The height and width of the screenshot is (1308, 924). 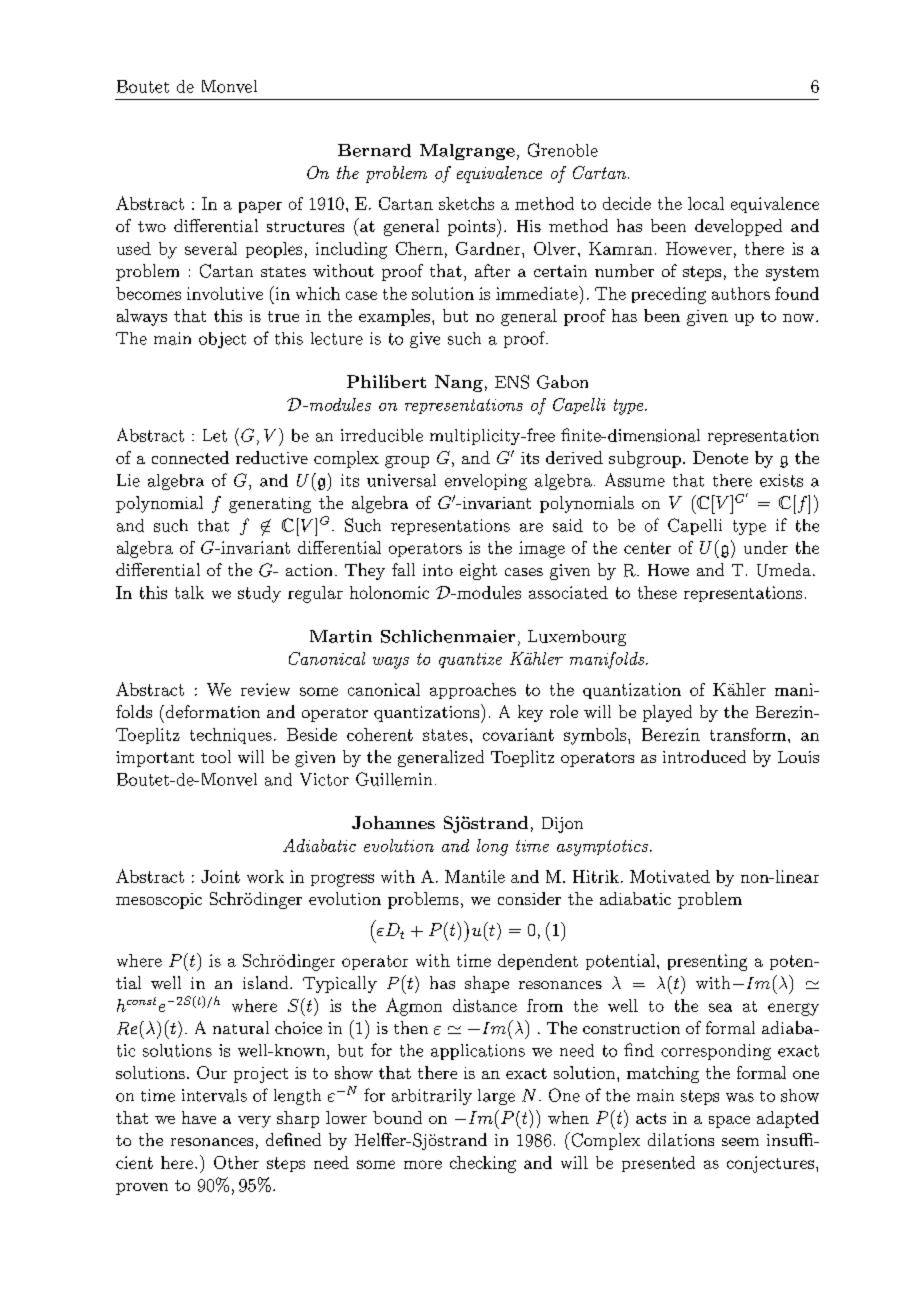 What do you see at coordinates (471, 228) in the screenshot?
I see `points` at bounding box center [471, 228].
